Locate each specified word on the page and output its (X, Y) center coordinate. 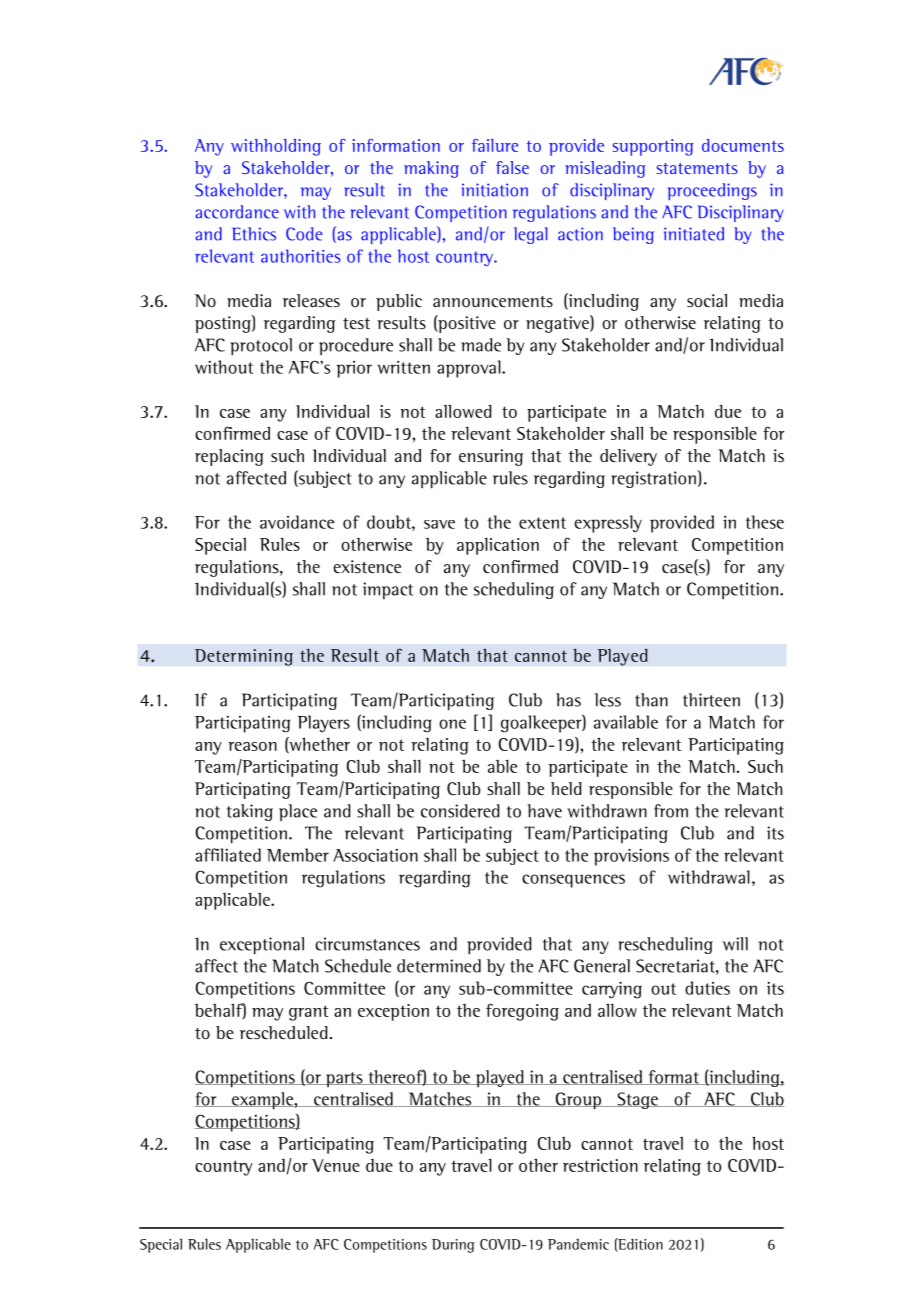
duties (707, 988)
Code (304, 234)
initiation (495, 190)
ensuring (491, 457)
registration (653, 479)
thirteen (711, 700)
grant (308, 1013)
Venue (336, 1165)
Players (324, 724)
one (452, 724)
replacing (229, 457)
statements (697, 168)
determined (439, 966)
